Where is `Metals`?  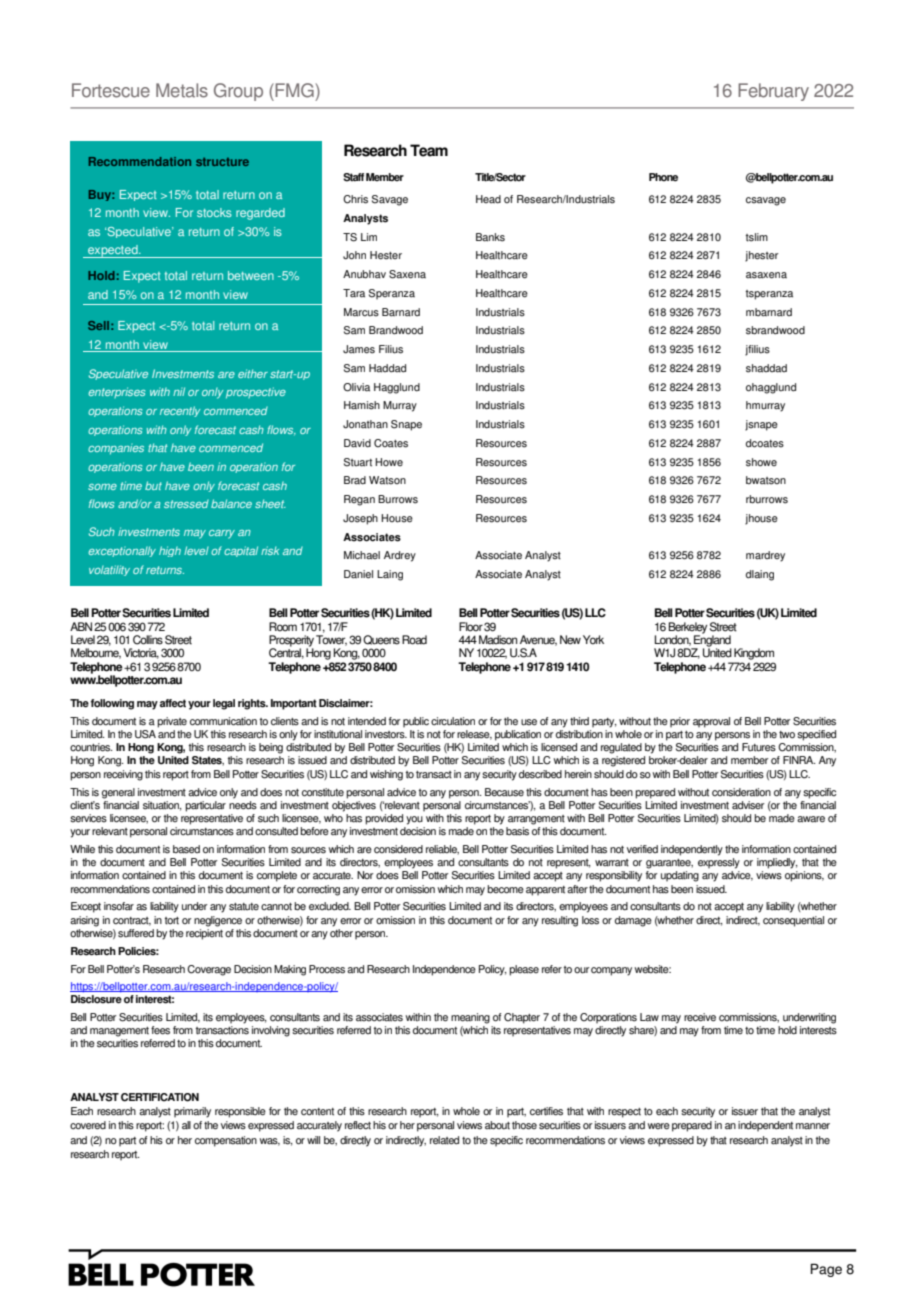 Metals is located at coordinates (182, 90).
